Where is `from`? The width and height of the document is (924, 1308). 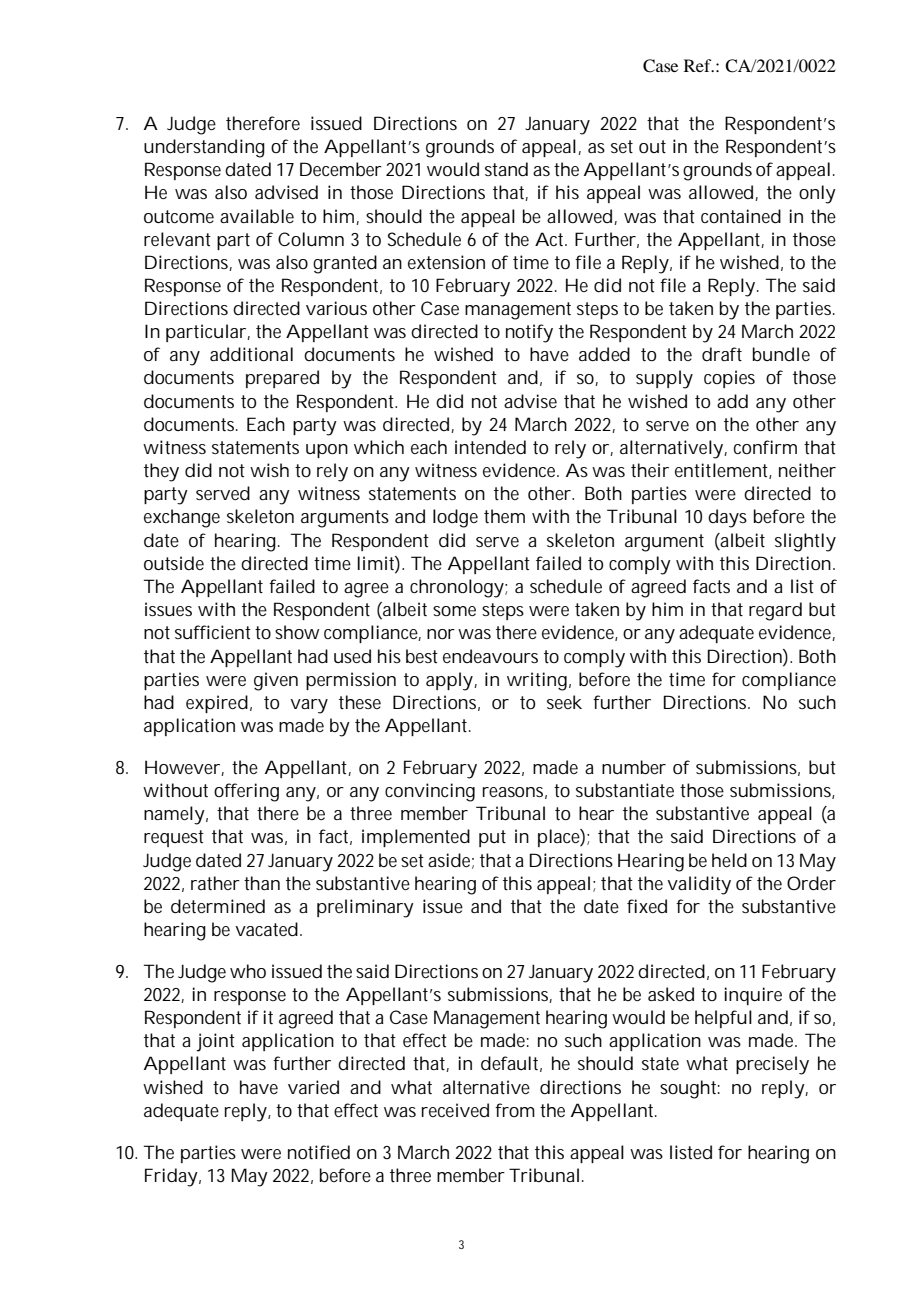
from is located at coordinates (515, 1110).
